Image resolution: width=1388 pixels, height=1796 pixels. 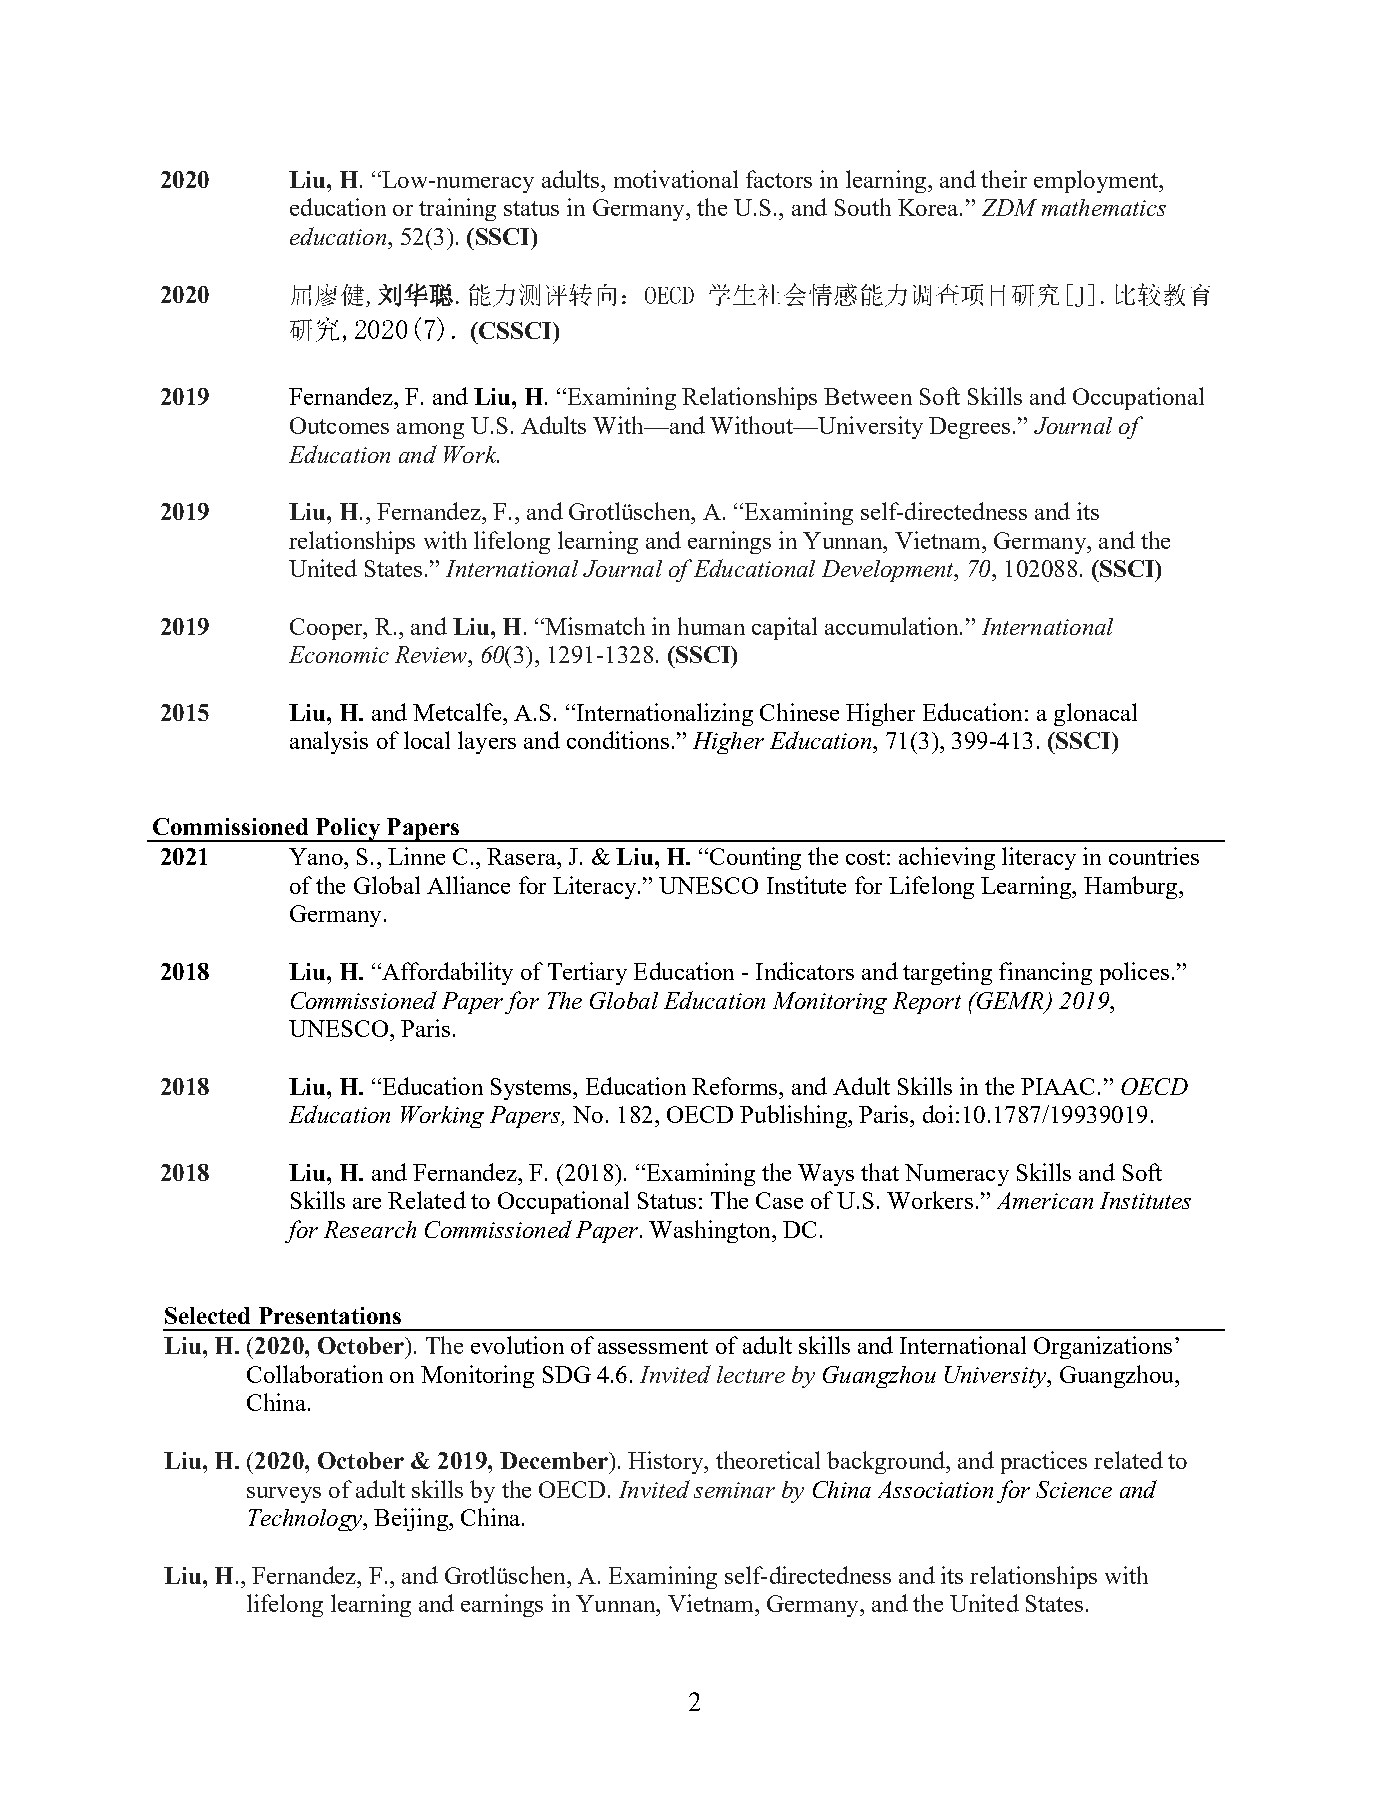 What do you see at coordinates (969, 428) in the image?
I see `Degrees` at bounding box center [969, 428].
